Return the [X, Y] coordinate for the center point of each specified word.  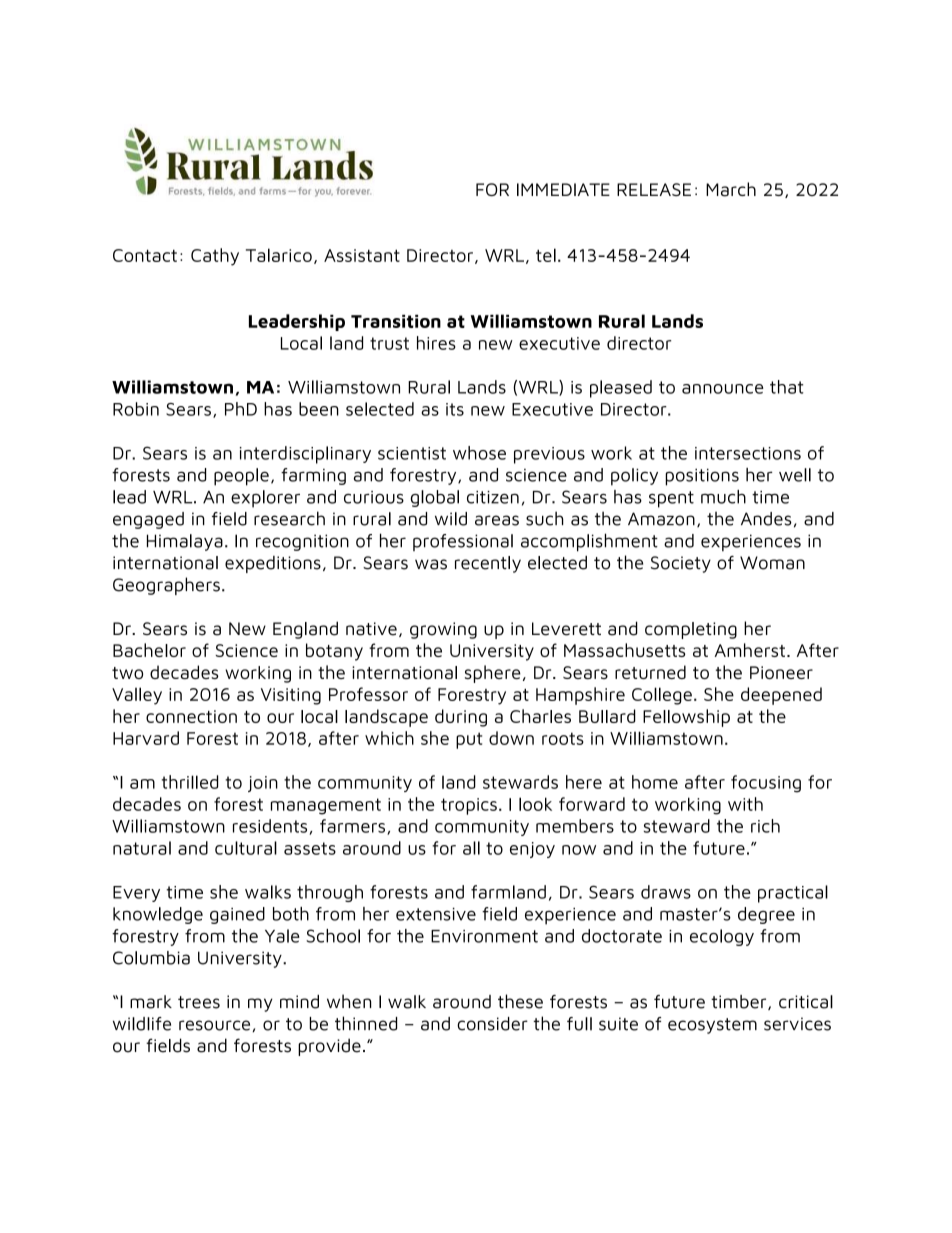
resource [216, 1026]
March [731, 189]
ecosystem [712, 1026]
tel [546, 255]
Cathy [215, 257]
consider [492, 1024]
